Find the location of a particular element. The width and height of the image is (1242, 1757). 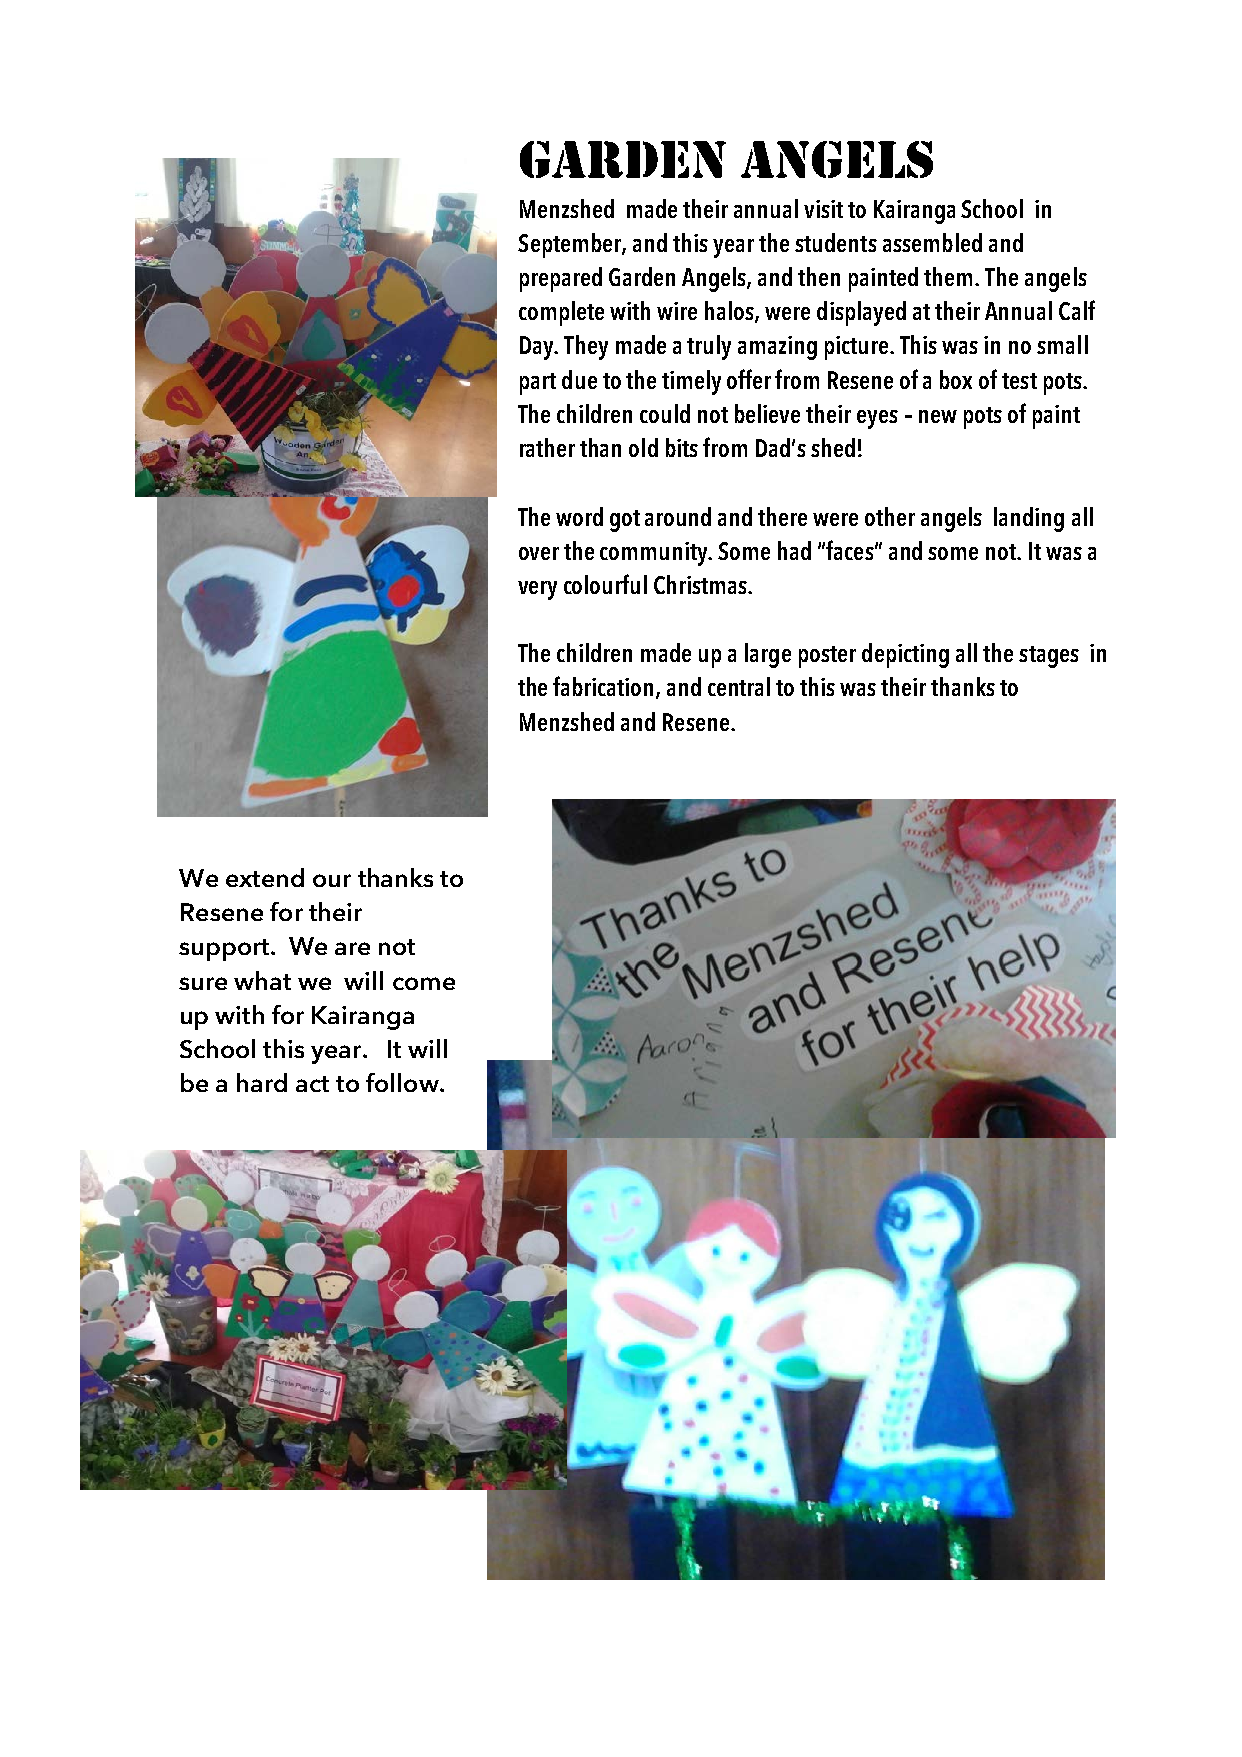

follow is located at coordinates (403, 1082).
